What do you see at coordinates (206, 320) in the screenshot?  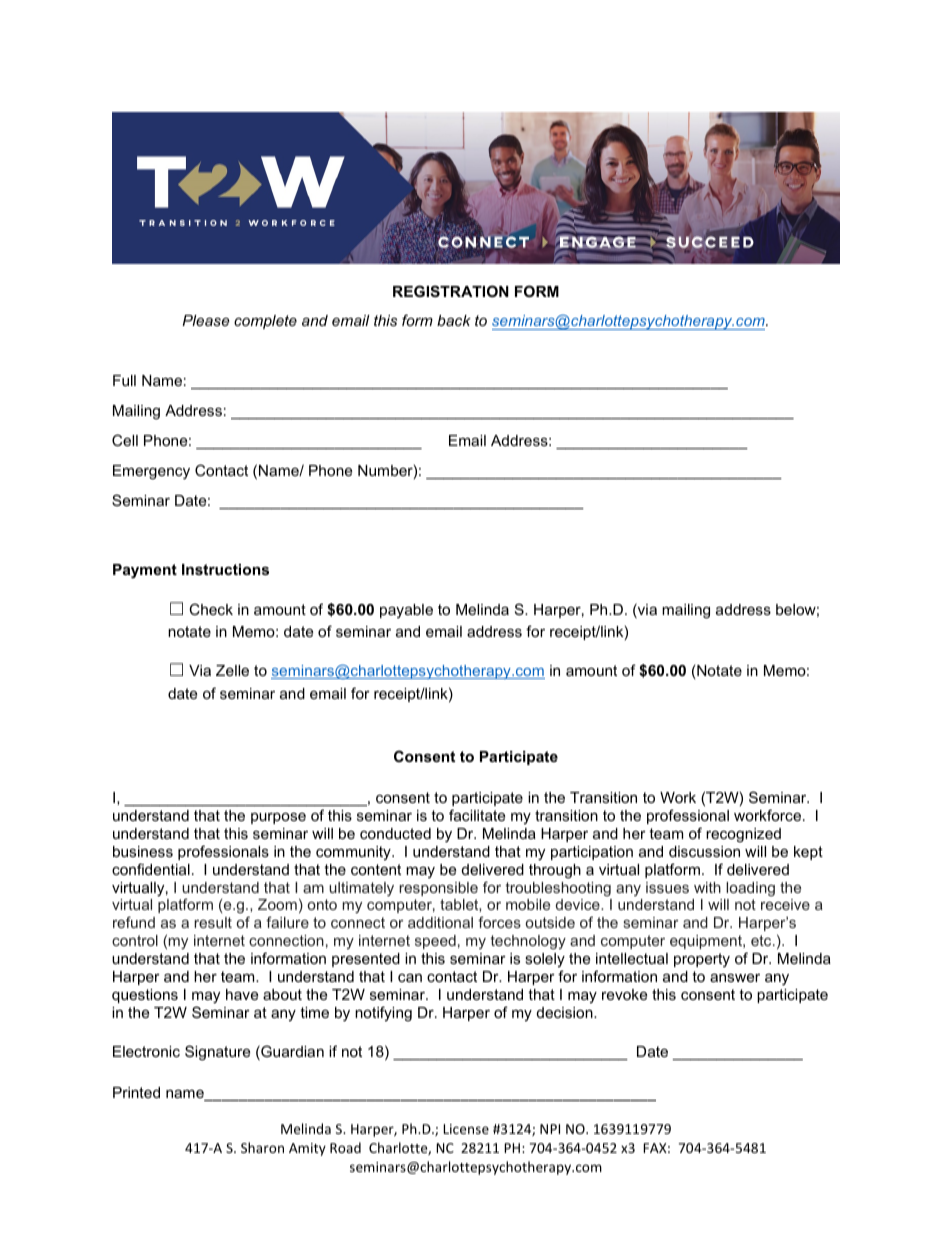 I see `Please` at bounding box center [206, 320].
